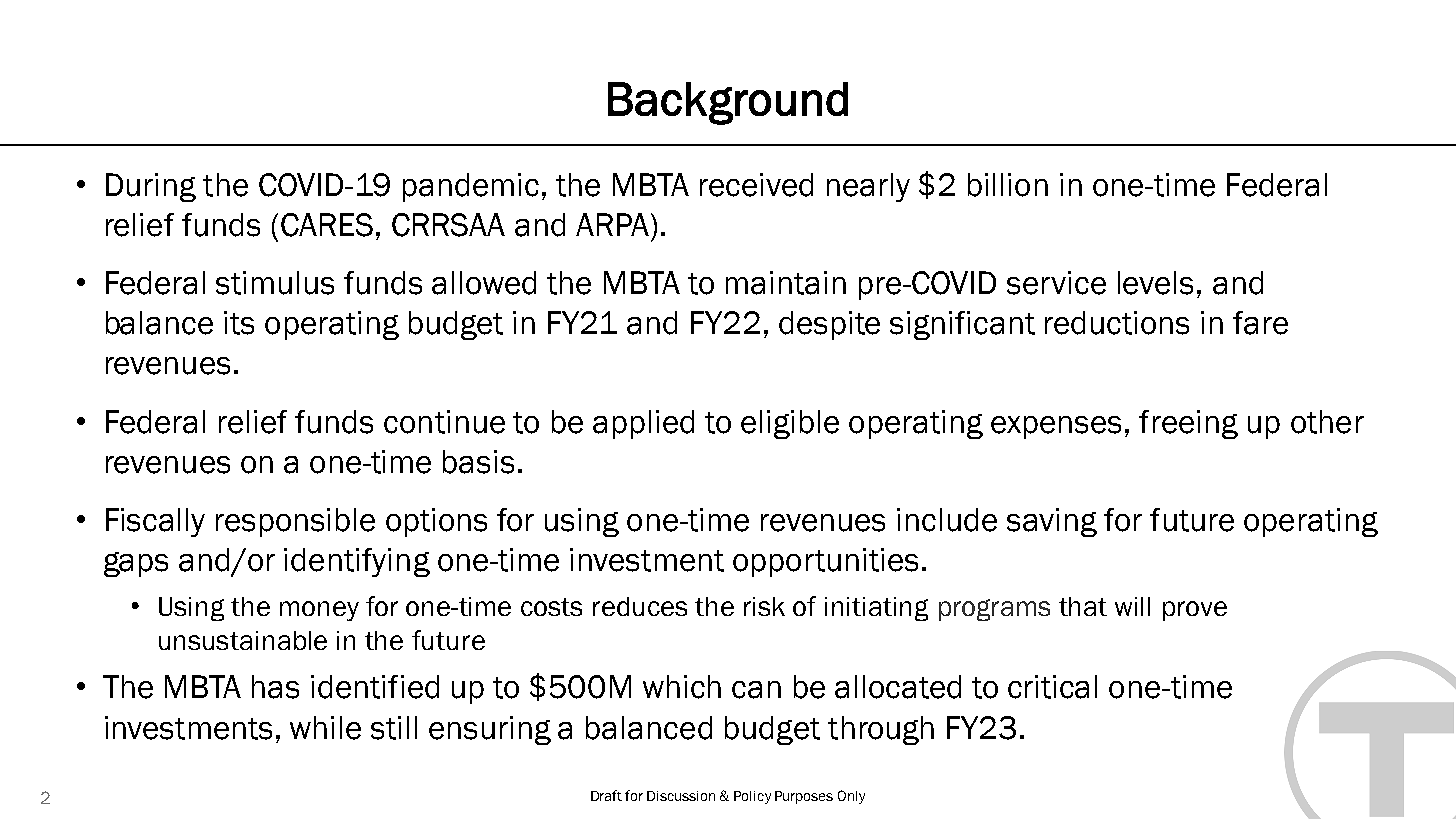 The width and height of the page is (1456, 819). What do you see at coordinates (444, 422) in the page?
I see `continue` at bounding box center [444, 422].
